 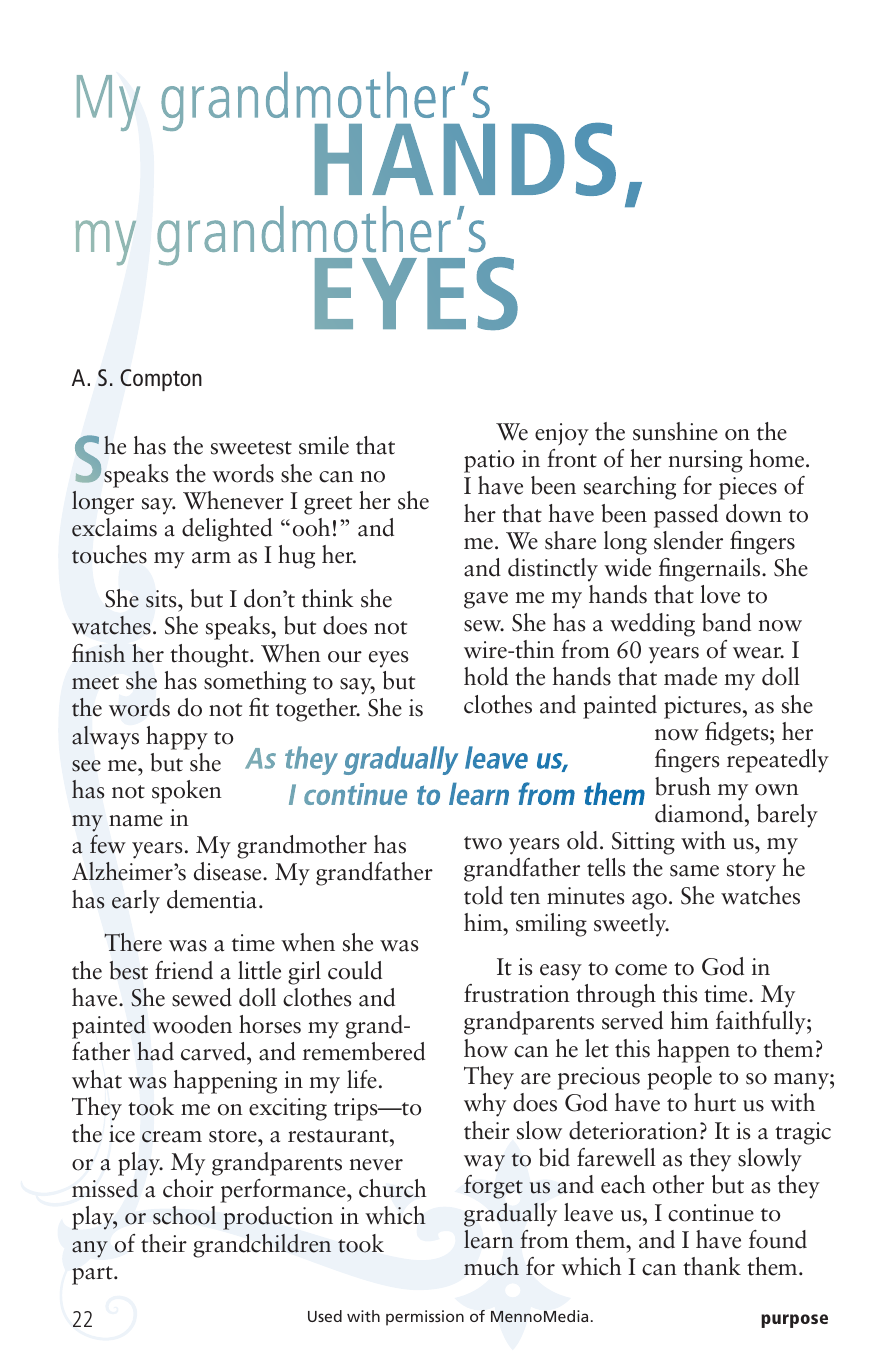 What do you see at coordinates (93, 1275) in the page?
I see `part` at bounding box center [93, 1275].
